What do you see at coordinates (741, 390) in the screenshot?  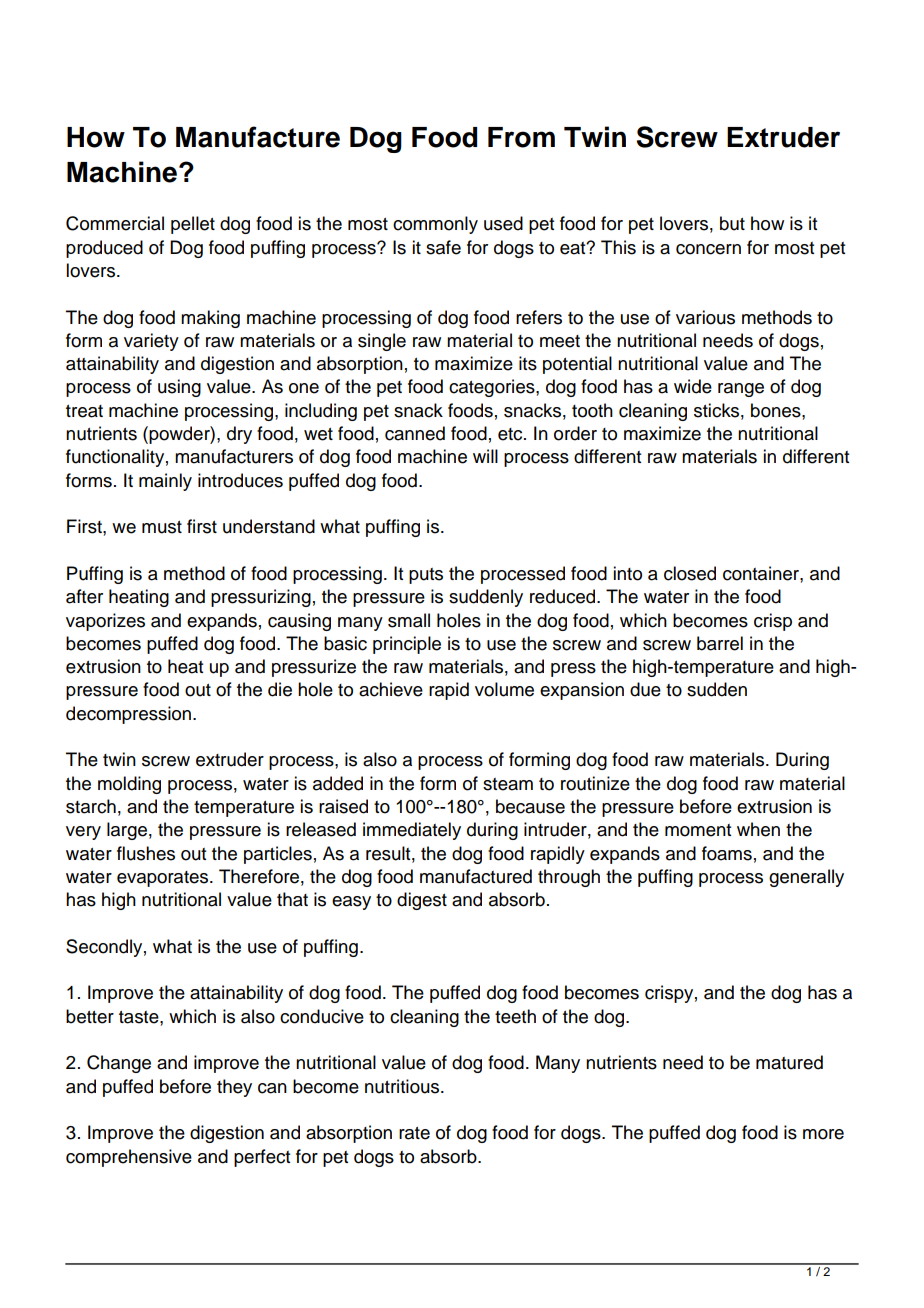 I see `range` at bounding box center [741, 390].
